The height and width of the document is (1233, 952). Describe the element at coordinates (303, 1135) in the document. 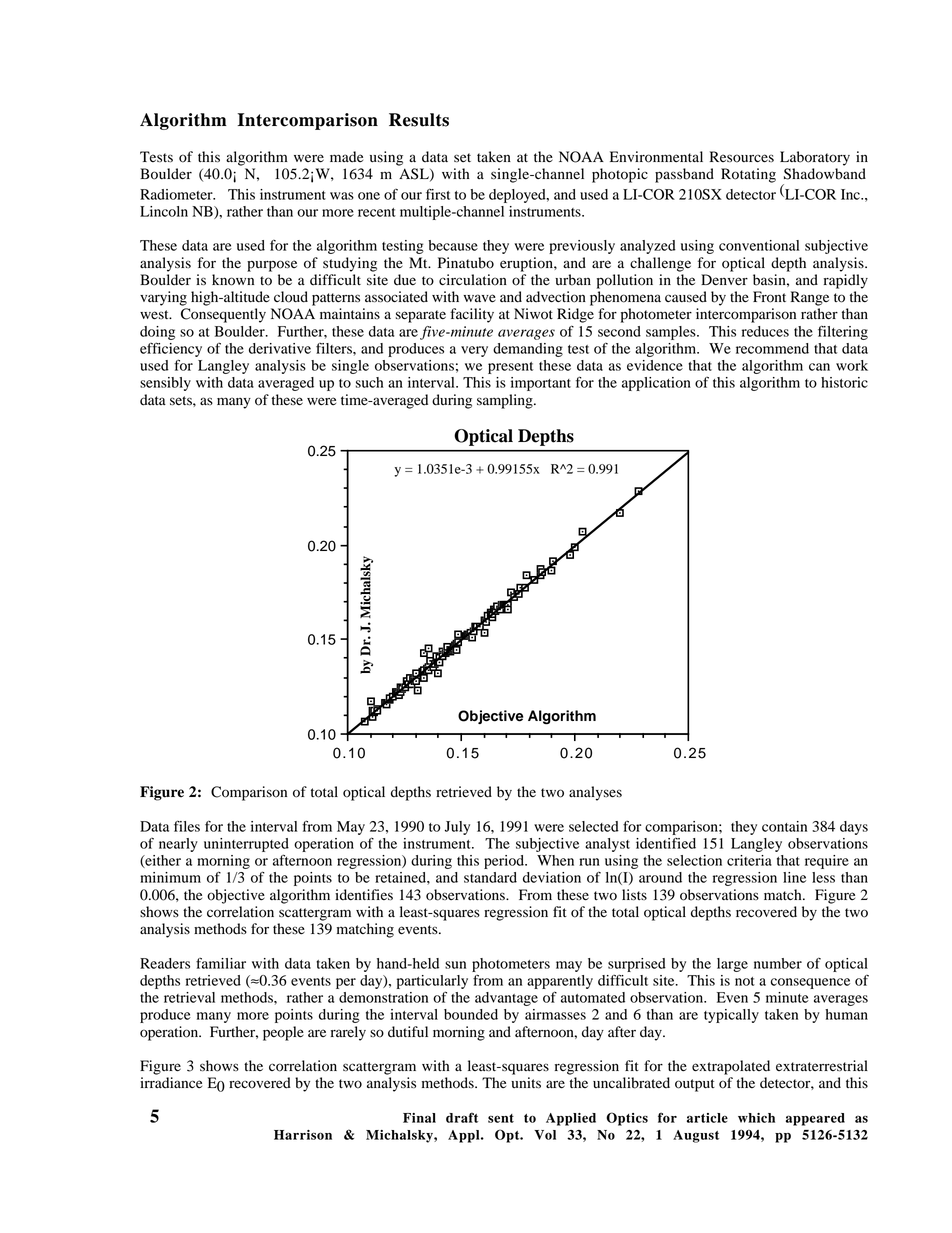

I see `Harrison` at that location.
